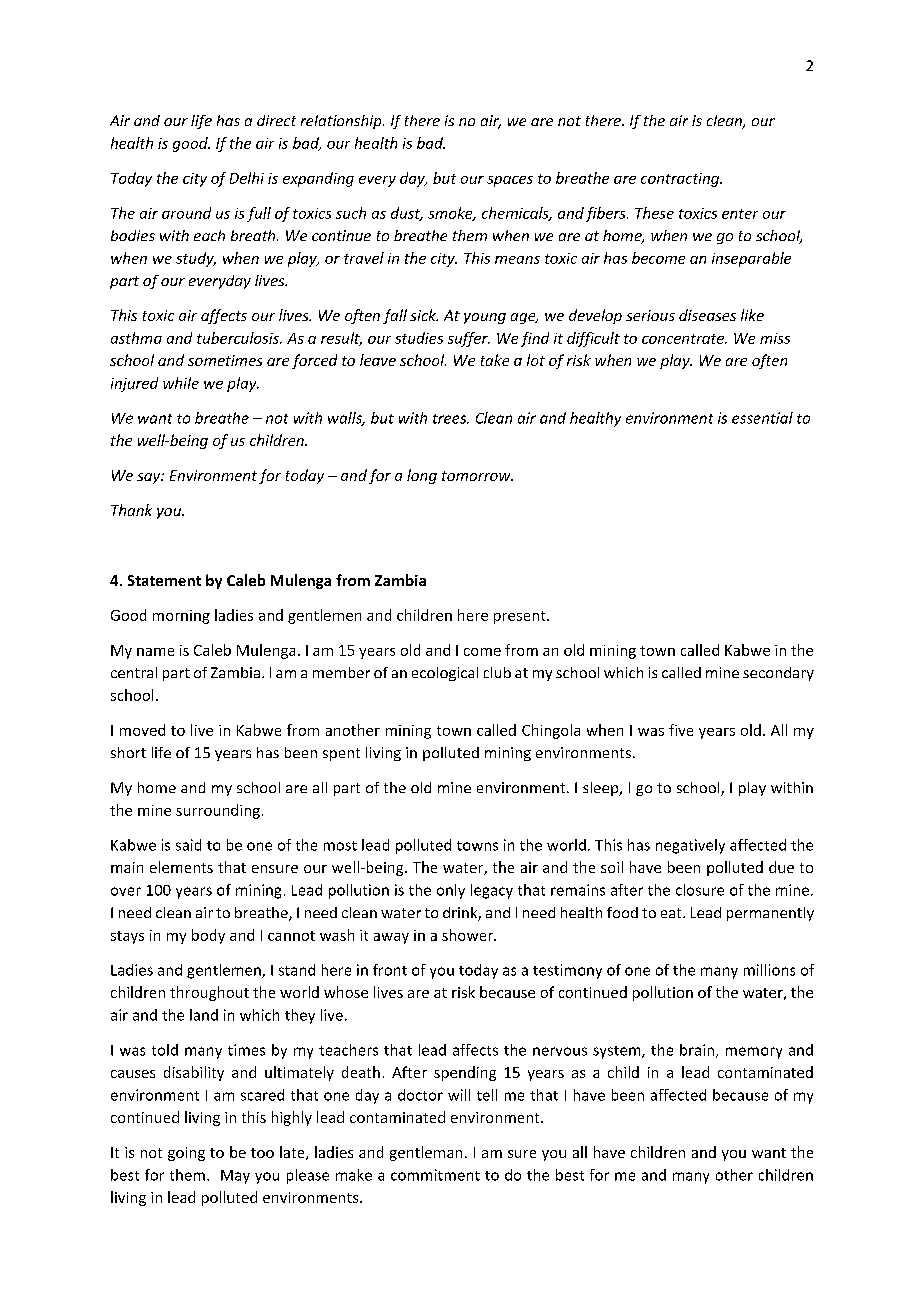  Describe the element at coordinates (426, 1153) in the screenshot. I see `gentleman` at that location.
